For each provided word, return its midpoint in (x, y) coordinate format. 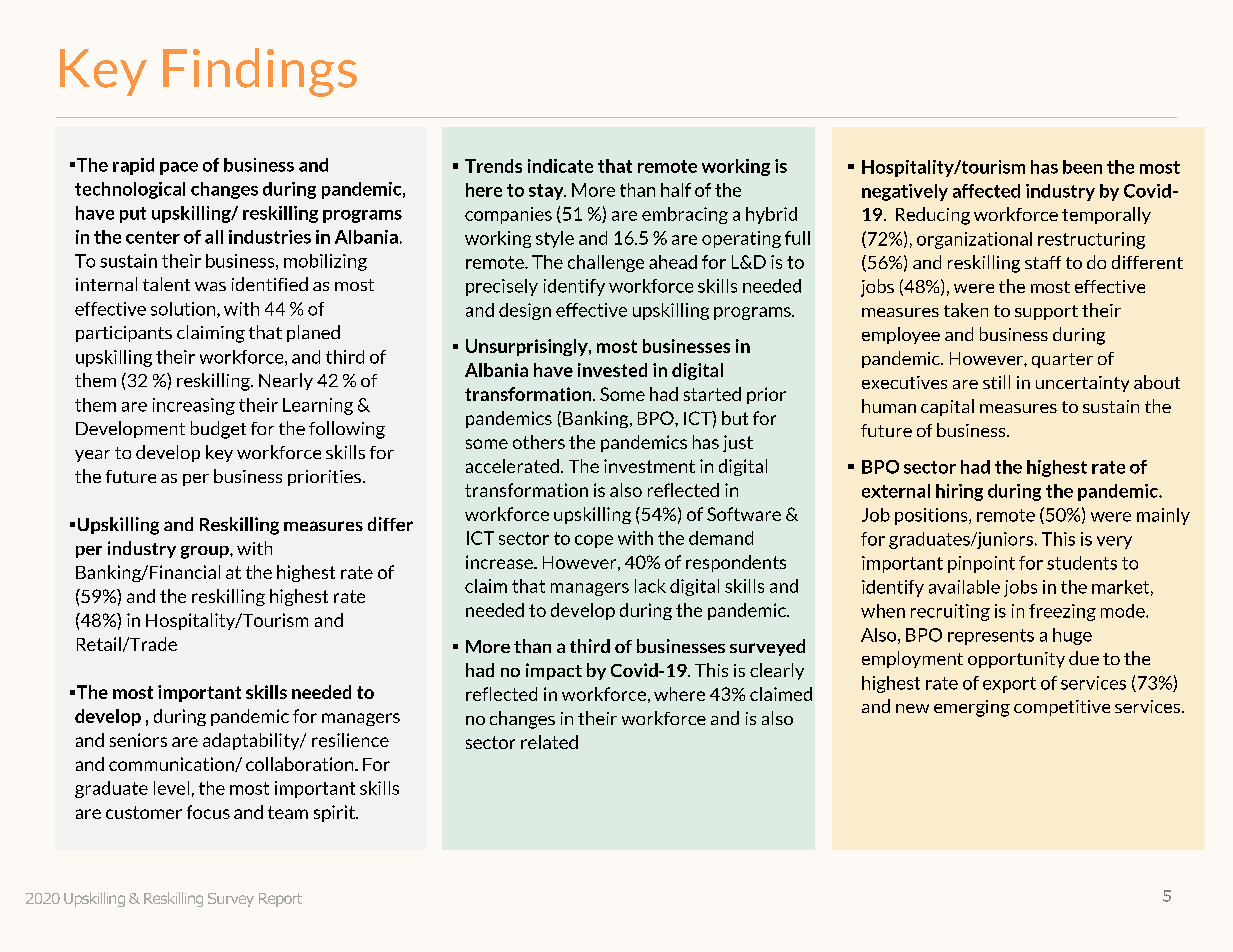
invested (612, 370)
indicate (560, 166)
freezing (1062, 612)
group (206, 552)
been (1082, 167)
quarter (1062, 360)
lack (650, 586)
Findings (260, 72)
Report (280, 900)
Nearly (286, 381)
